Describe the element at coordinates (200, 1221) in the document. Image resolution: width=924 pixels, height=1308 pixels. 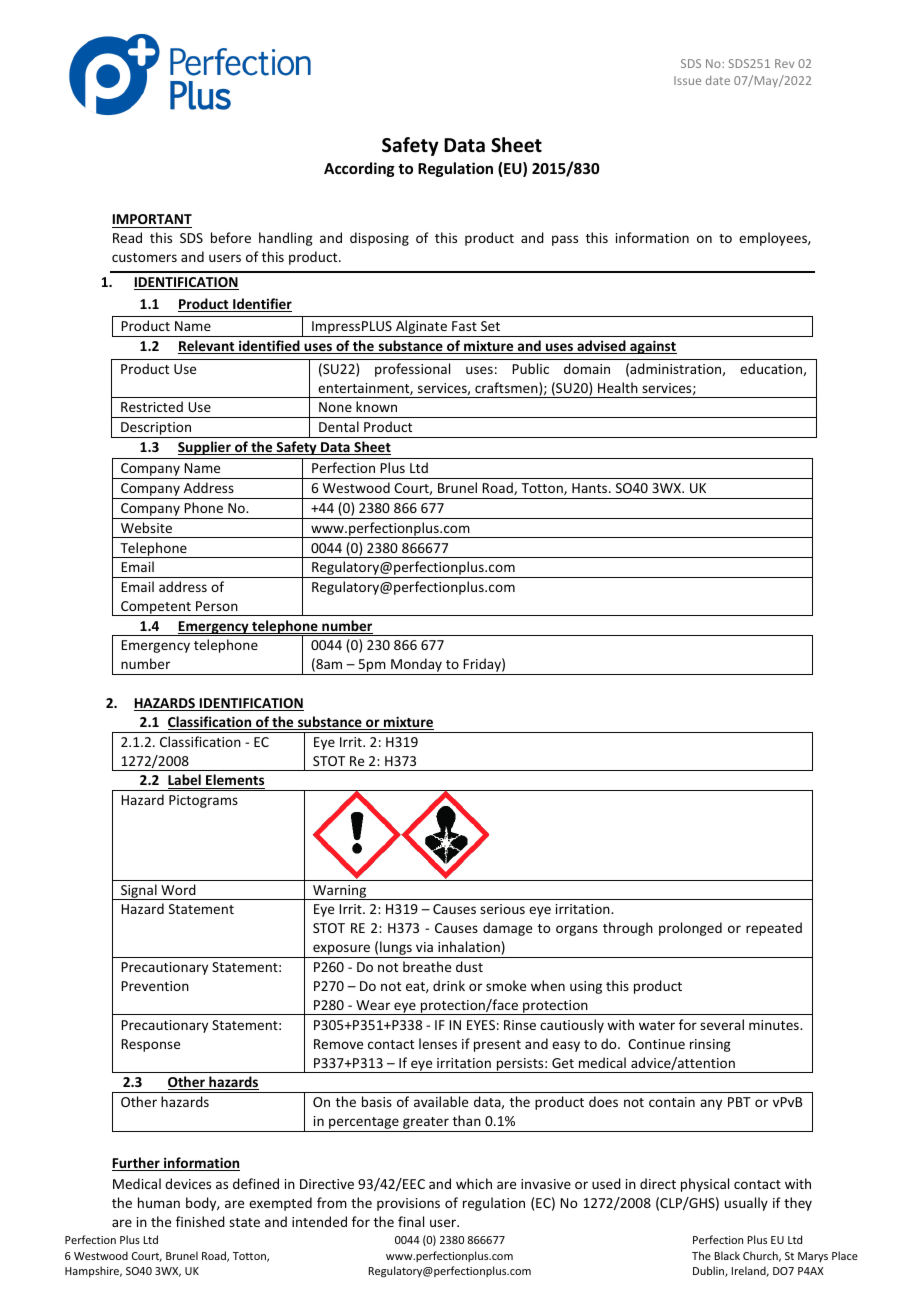
I see `finished` at that location.
